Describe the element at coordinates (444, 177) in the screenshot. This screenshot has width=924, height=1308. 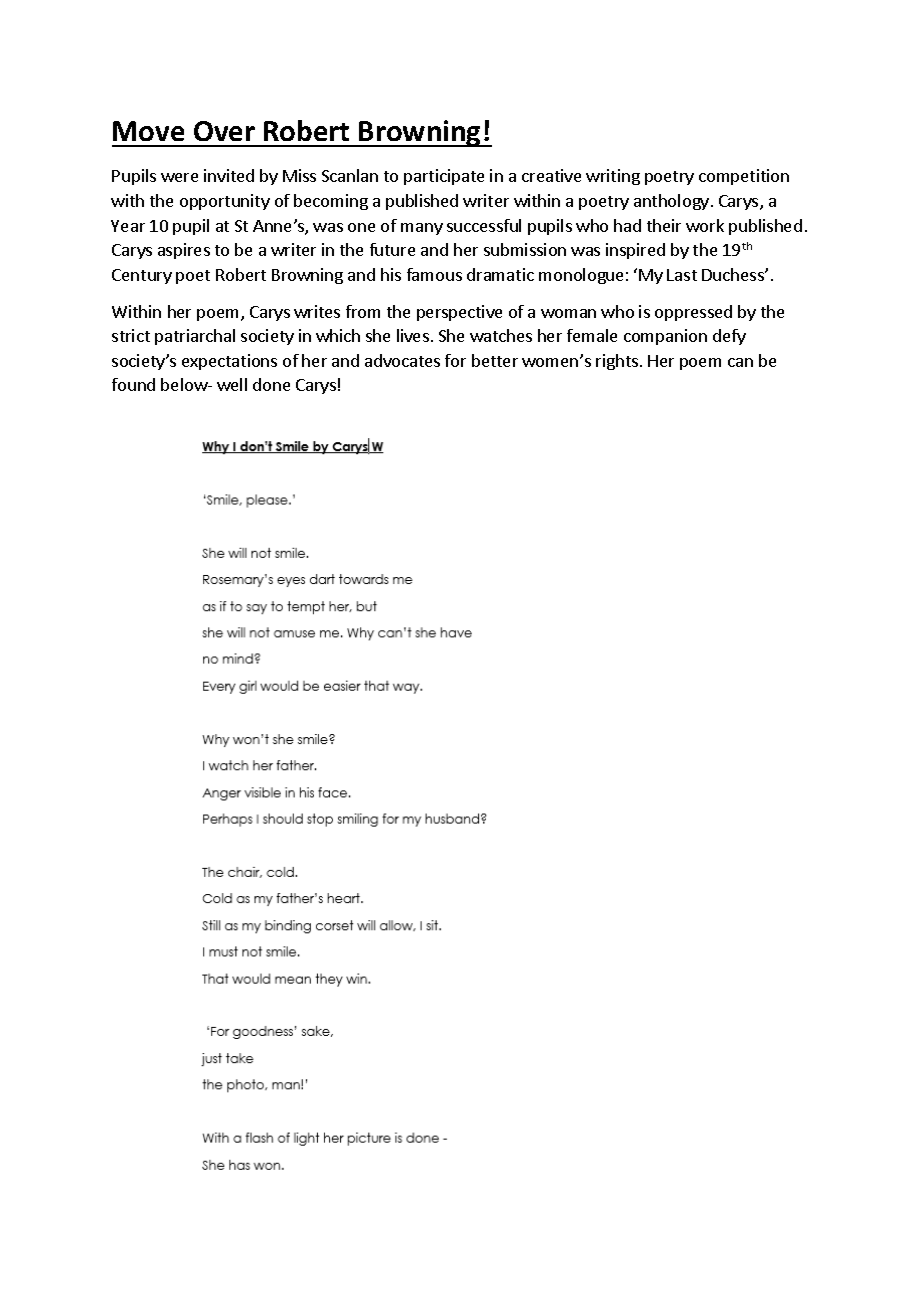
I see `participate` at that location.
